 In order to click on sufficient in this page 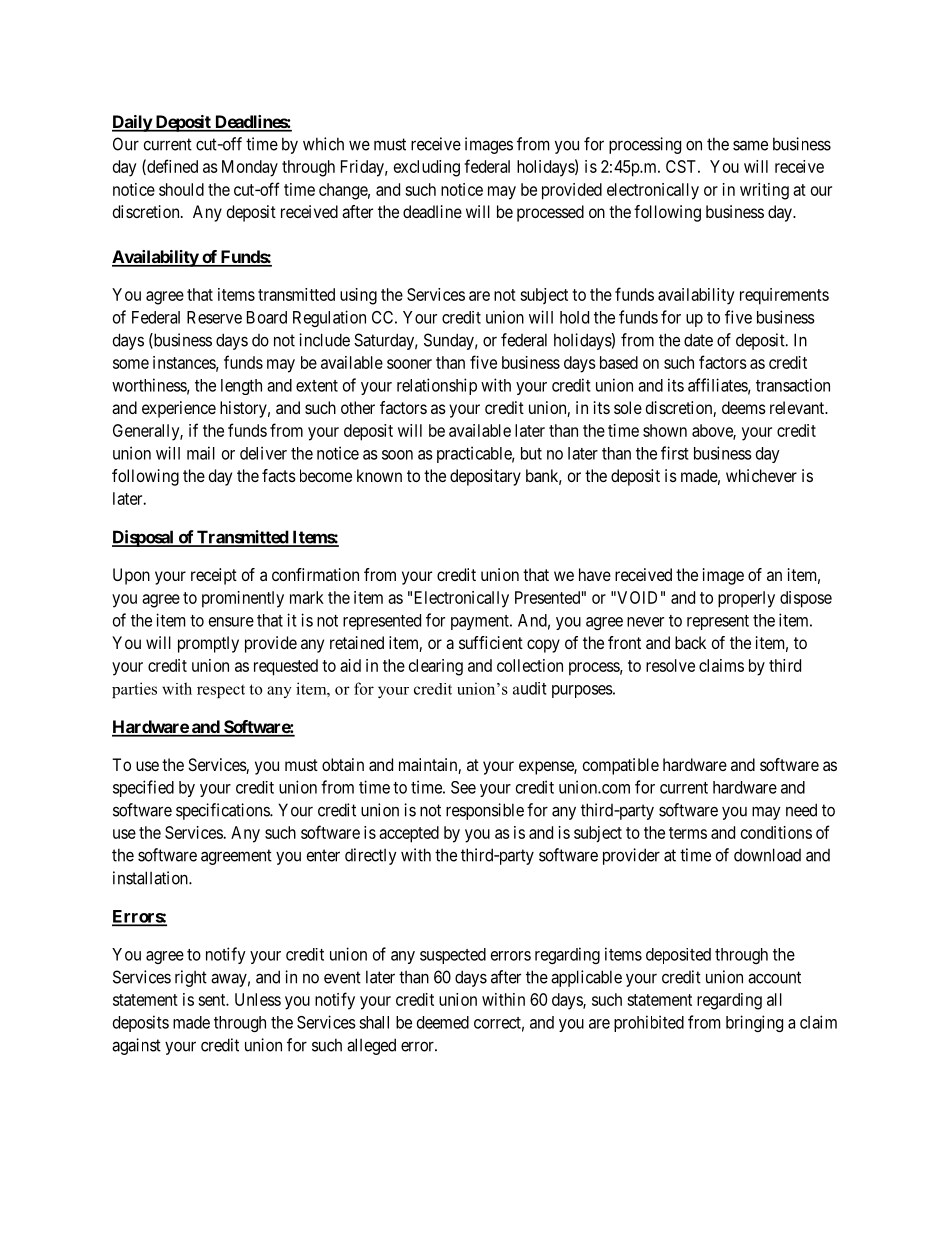, I will do `click(491, 642)`.
